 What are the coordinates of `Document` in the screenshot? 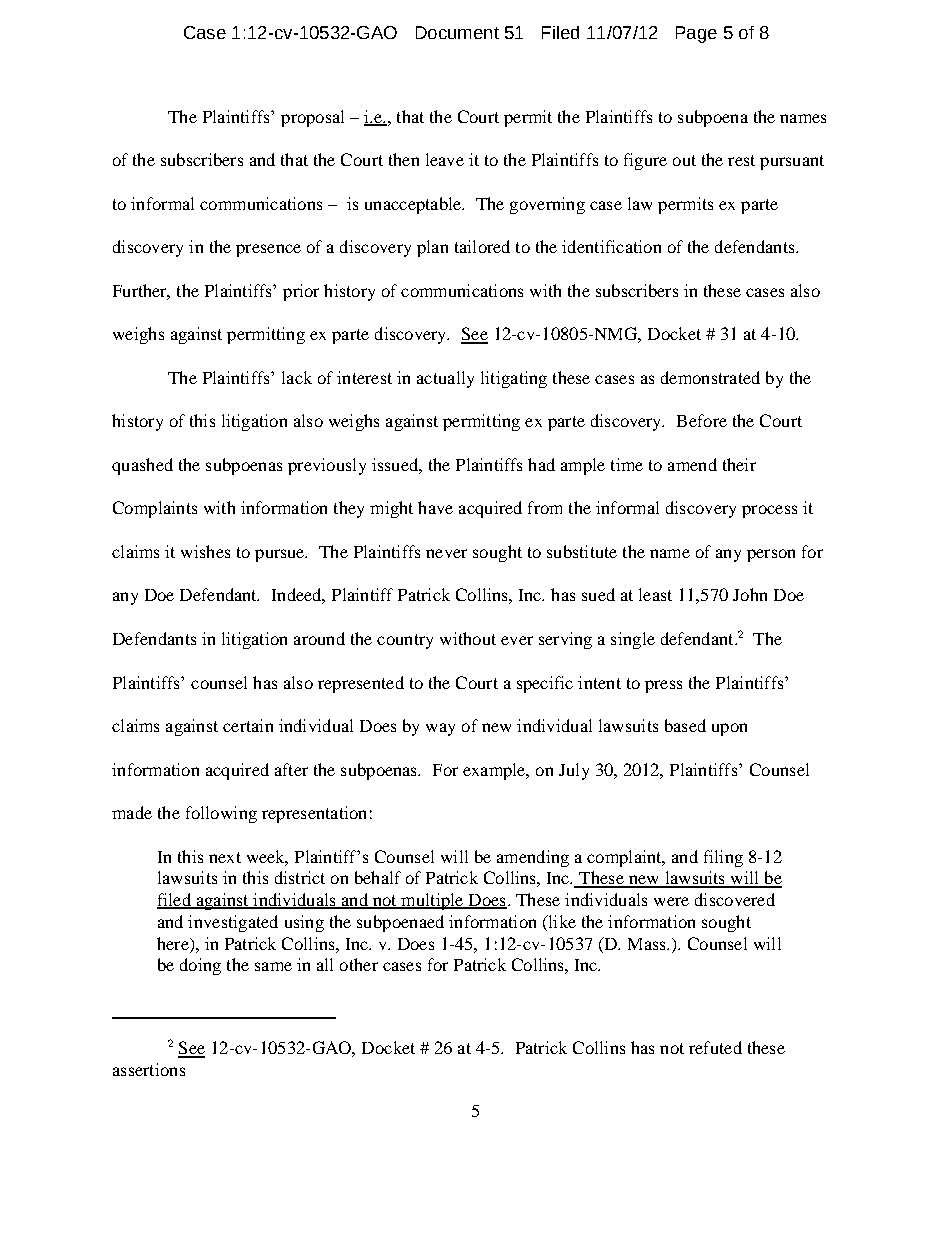 It's located at (457, 32).
